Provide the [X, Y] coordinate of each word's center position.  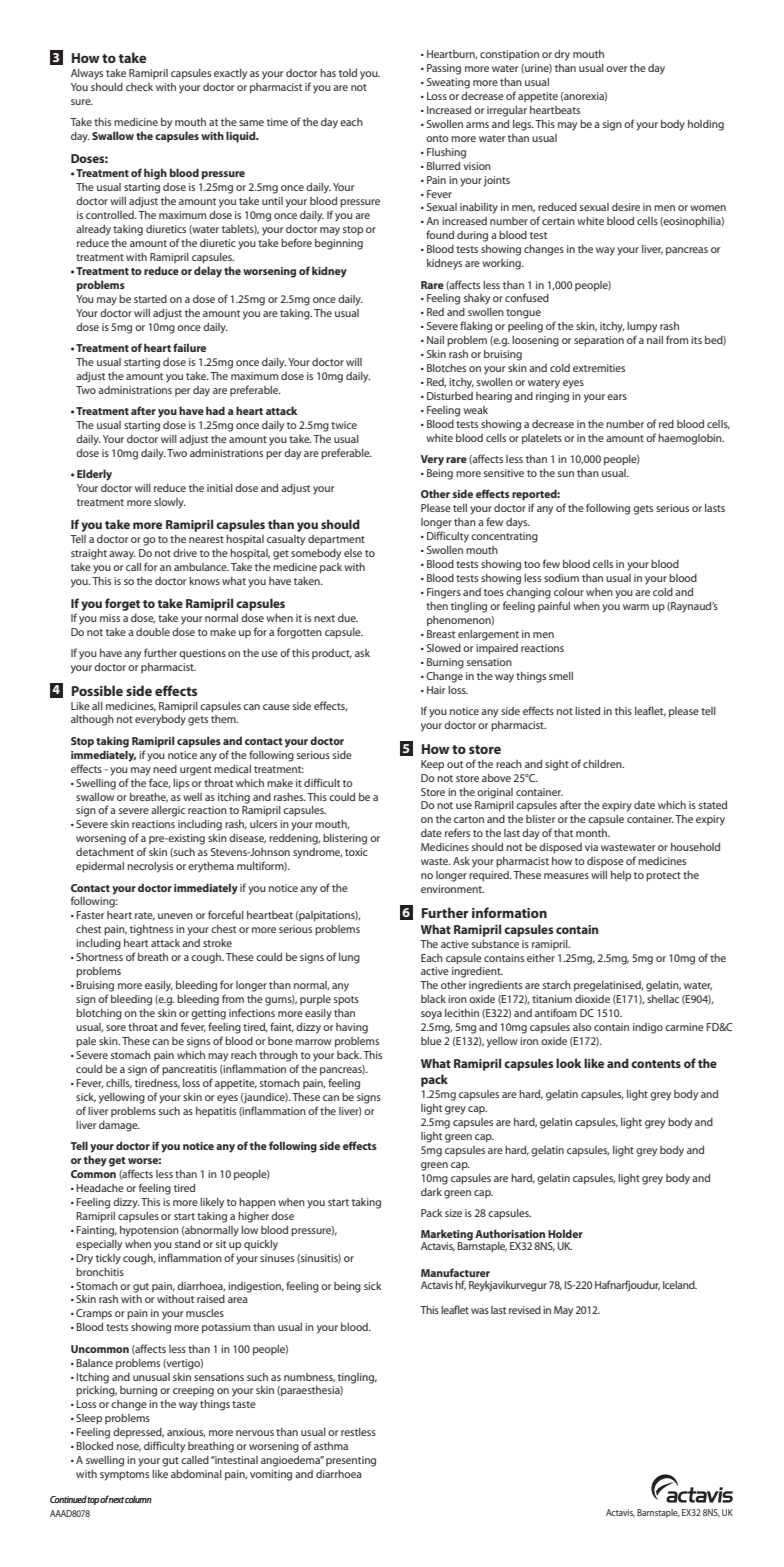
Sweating [448, 83]
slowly [170, 503]
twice [344, 425]
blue [431, 1041]
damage [119, 1126]
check [139, 87]
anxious [186, 1432]
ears [617, 397]
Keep [432, 765]
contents [656, 1064]
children [603, 764]
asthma [331, 1446]
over [617, 69]
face [159, 783]
